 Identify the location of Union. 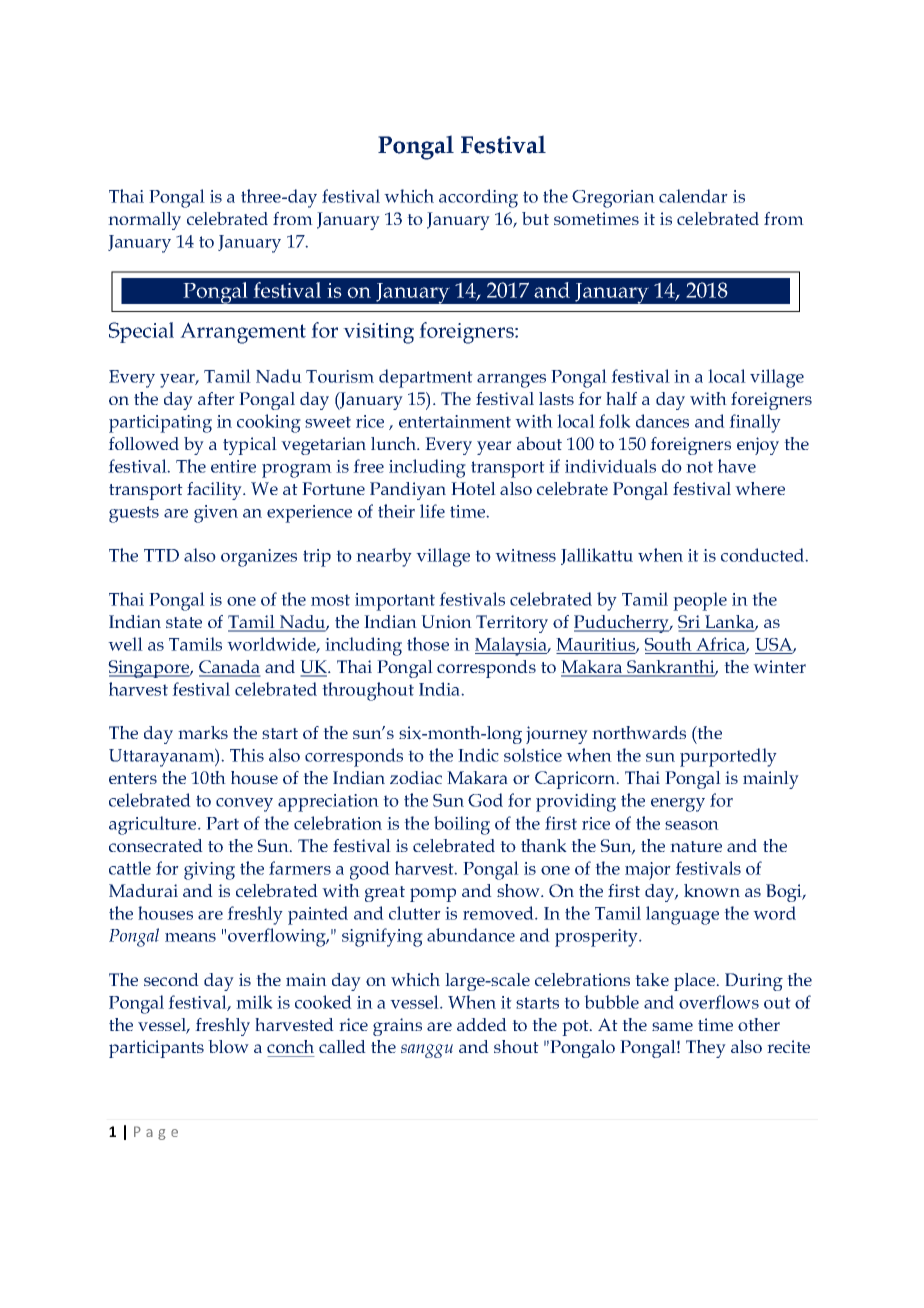
(446, 621).
